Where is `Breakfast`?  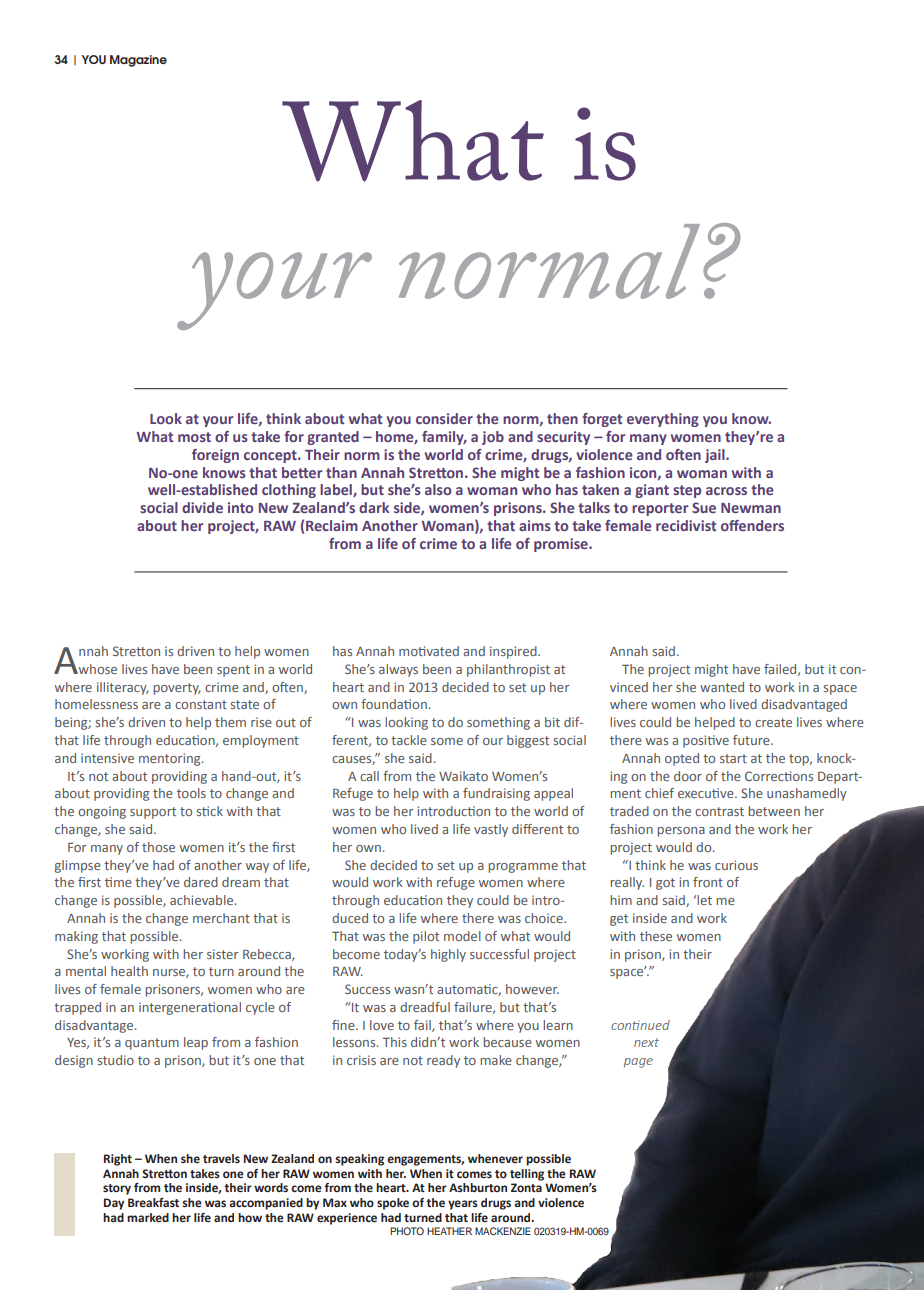
Breakfast is located at coordinates (153, 1202).
